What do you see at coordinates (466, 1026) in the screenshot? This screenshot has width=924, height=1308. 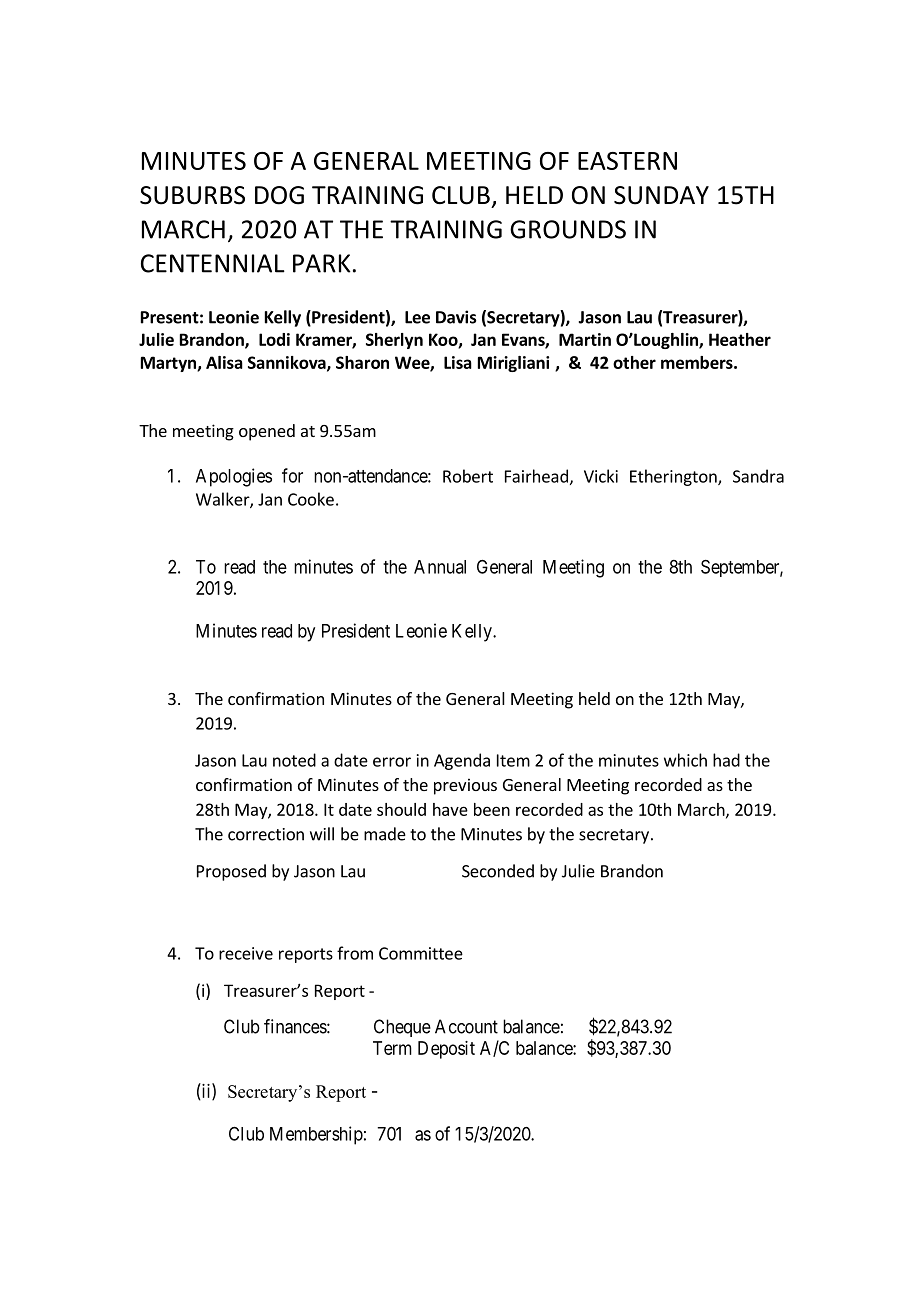 I see `Account` at bounding box center [466, 1026].
